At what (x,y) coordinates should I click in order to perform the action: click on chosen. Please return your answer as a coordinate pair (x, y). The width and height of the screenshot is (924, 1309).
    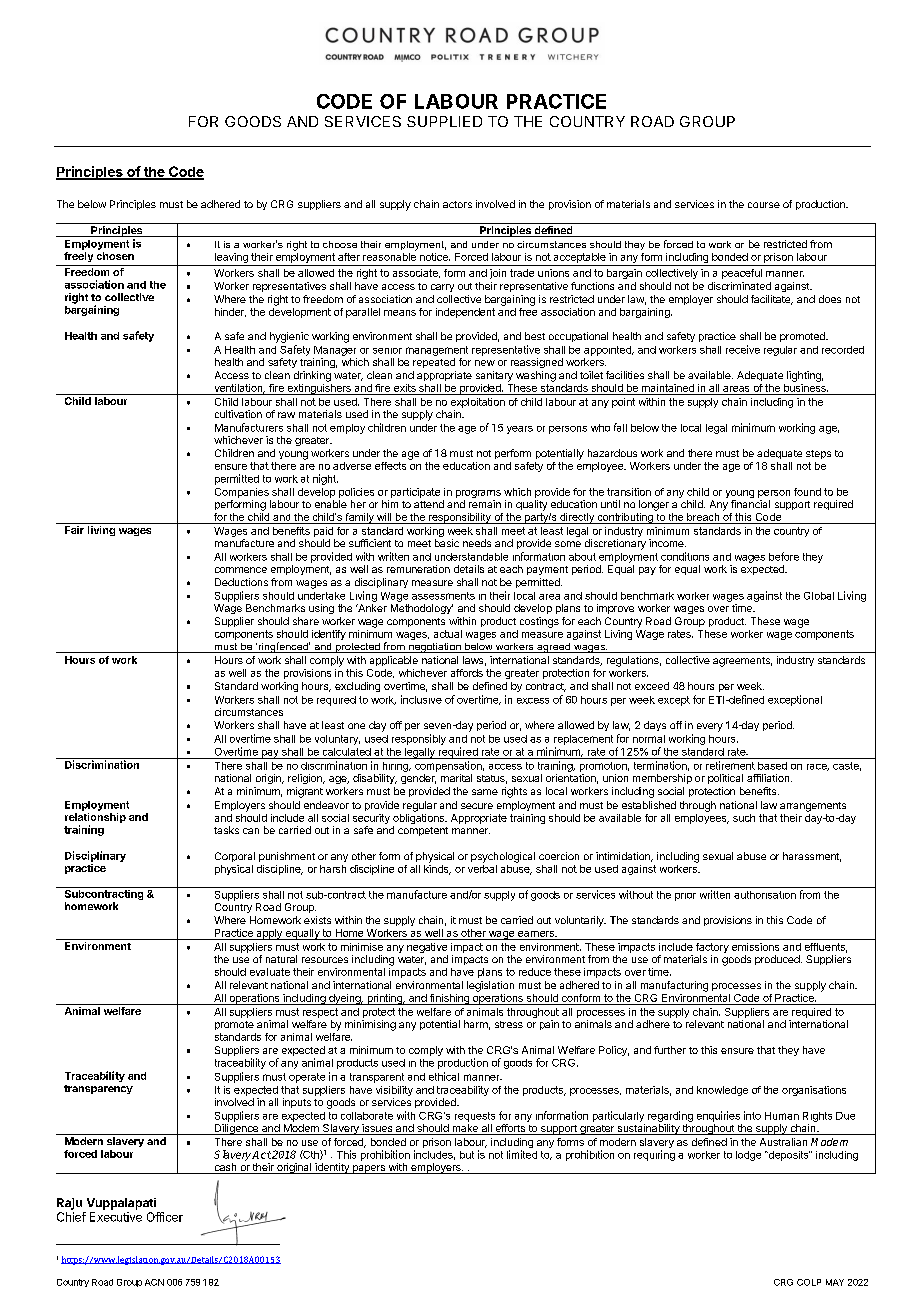
    Looking at the image, I should click on (115, 256).
